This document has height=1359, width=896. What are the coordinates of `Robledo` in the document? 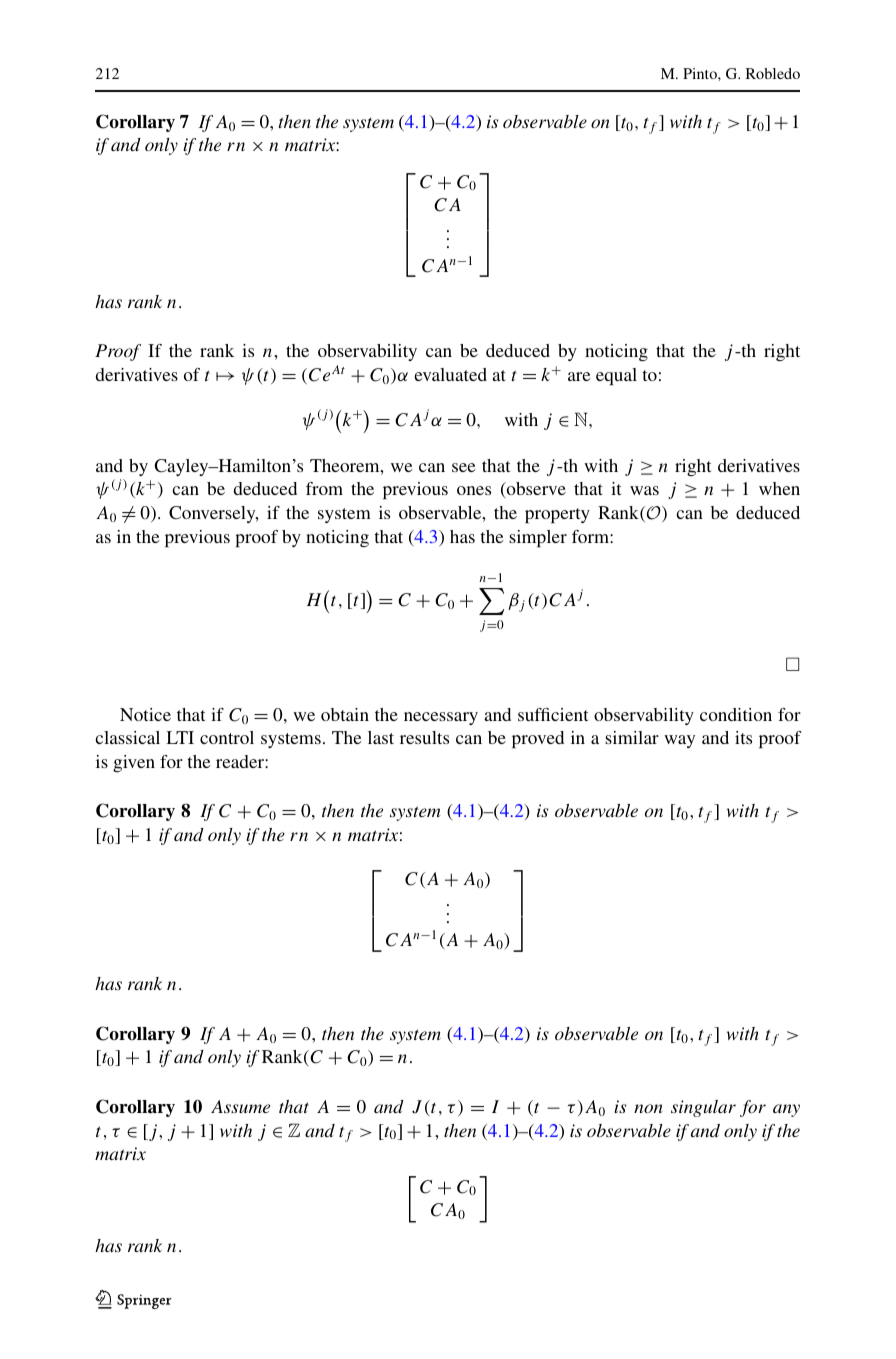 It's located at (773, 73).
